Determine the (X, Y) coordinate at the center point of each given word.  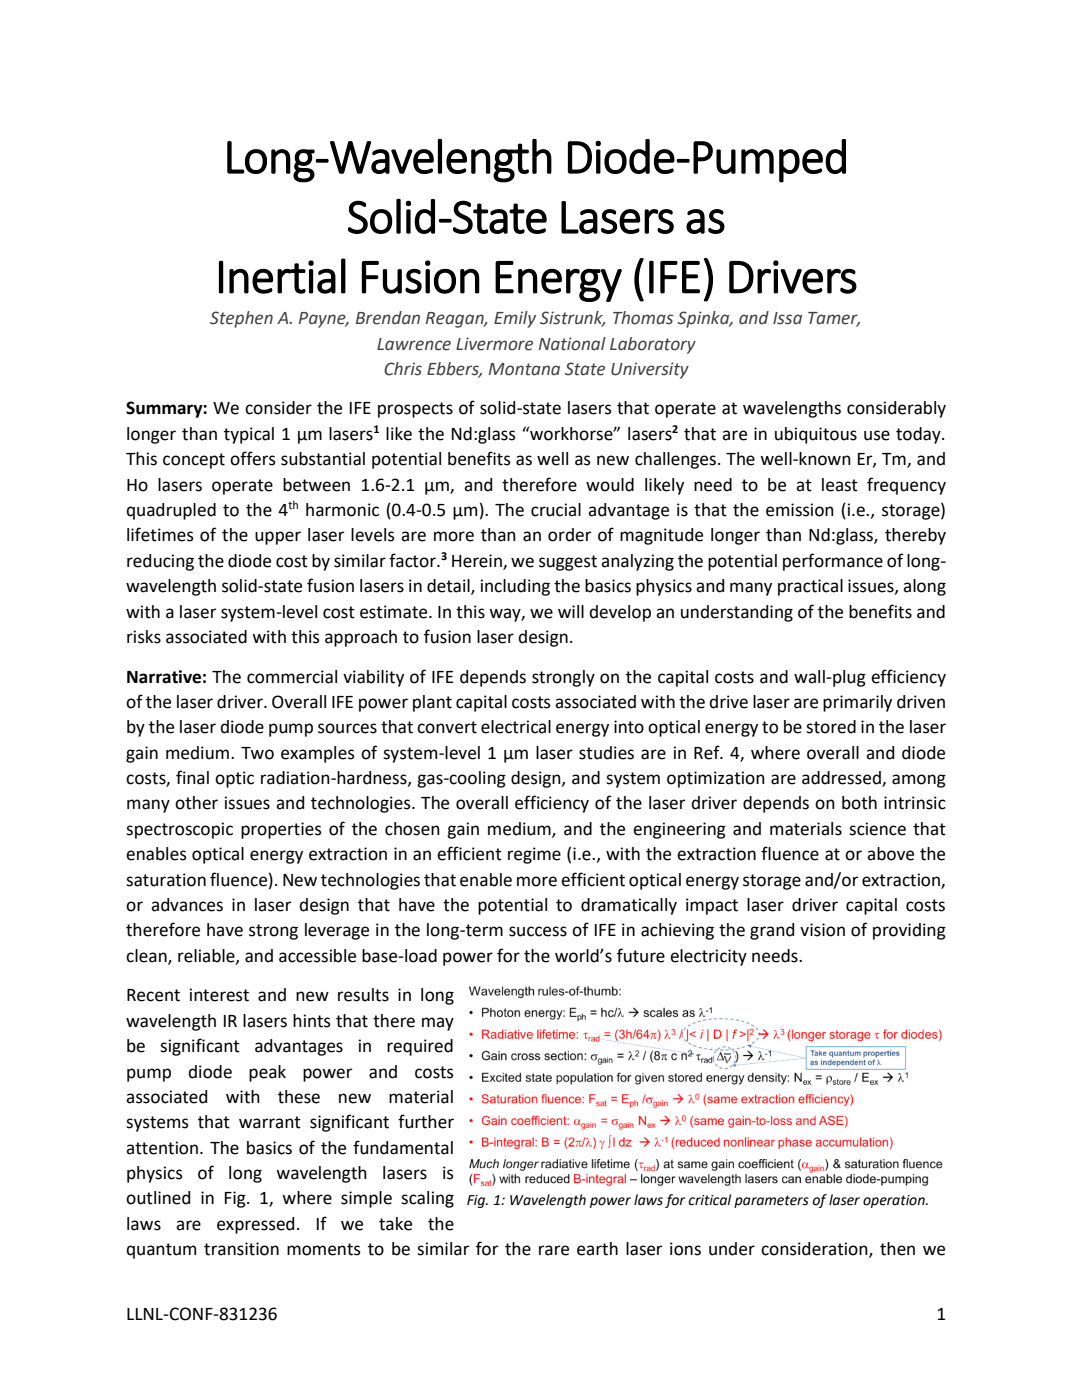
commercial (292, 677)
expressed (255, 1225)
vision (822, 930)
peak (267, 1073)
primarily (857, 703)
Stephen (241, 319)
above (890, 854)
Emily (515, 319)
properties (281, 830)
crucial (556, 510)
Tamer (834, 319)
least (840, 485)
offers (253, 458)
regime (534, 855)
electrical (516, 727)
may (438, 1024)
